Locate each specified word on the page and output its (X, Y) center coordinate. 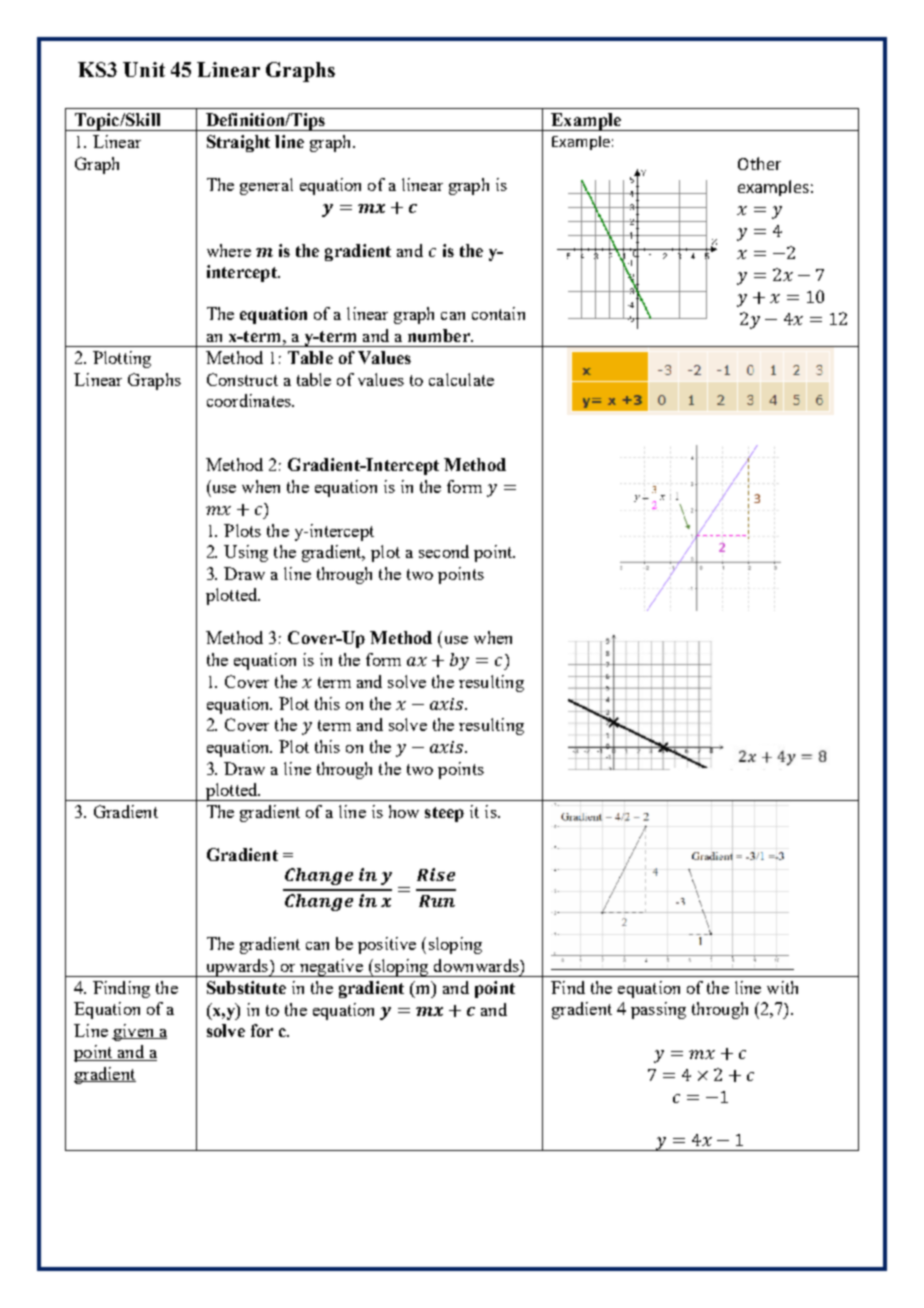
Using (246, 553)
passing (658, 1010)
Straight (238, 143)
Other (759, 163)
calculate (461, 379)
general (266, 186)
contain (498, 313)
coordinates (250, 400)
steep (444, 814)
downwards (477, 965)
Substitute (246, 987)
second (444, 551)
